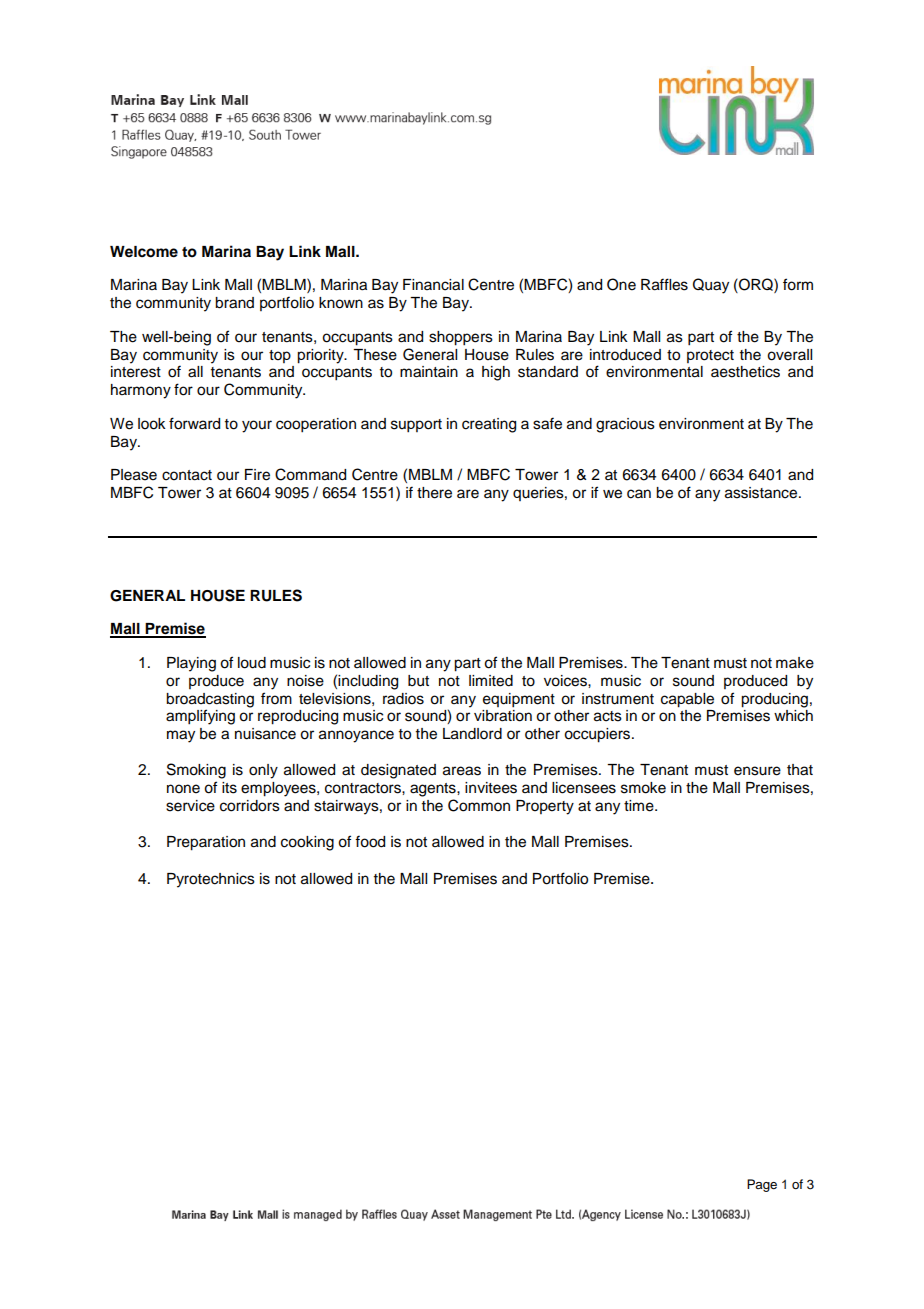 The height and width of the image is (1309, 924). I want to click on amplifying, so click(200, 717).
